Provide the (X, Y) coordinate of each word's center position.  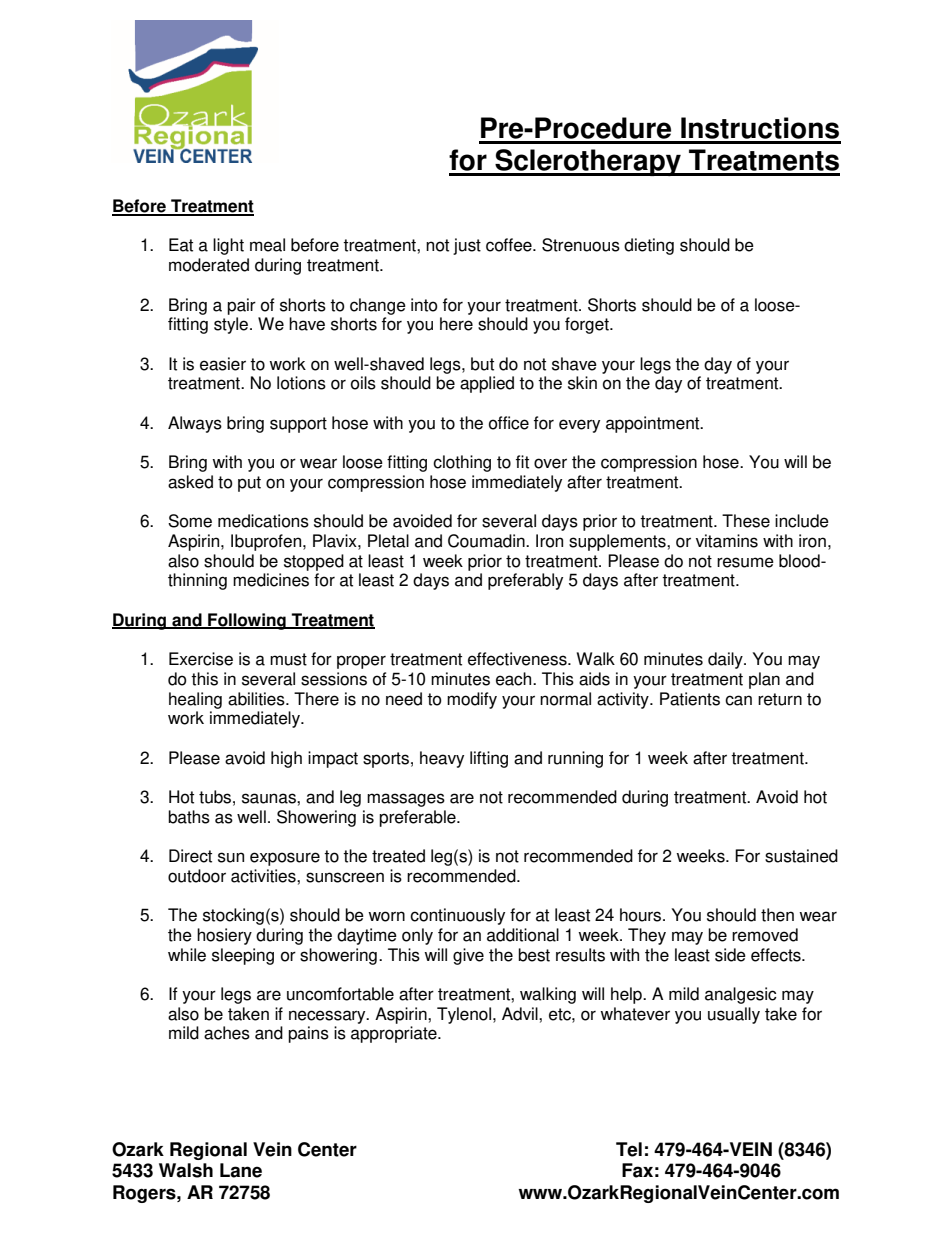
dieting (649, 246)
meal (267, 245)
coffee (510, 245)
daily (726, 660)
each (515, 679)
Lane (241, 1170)
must (288, 659)
